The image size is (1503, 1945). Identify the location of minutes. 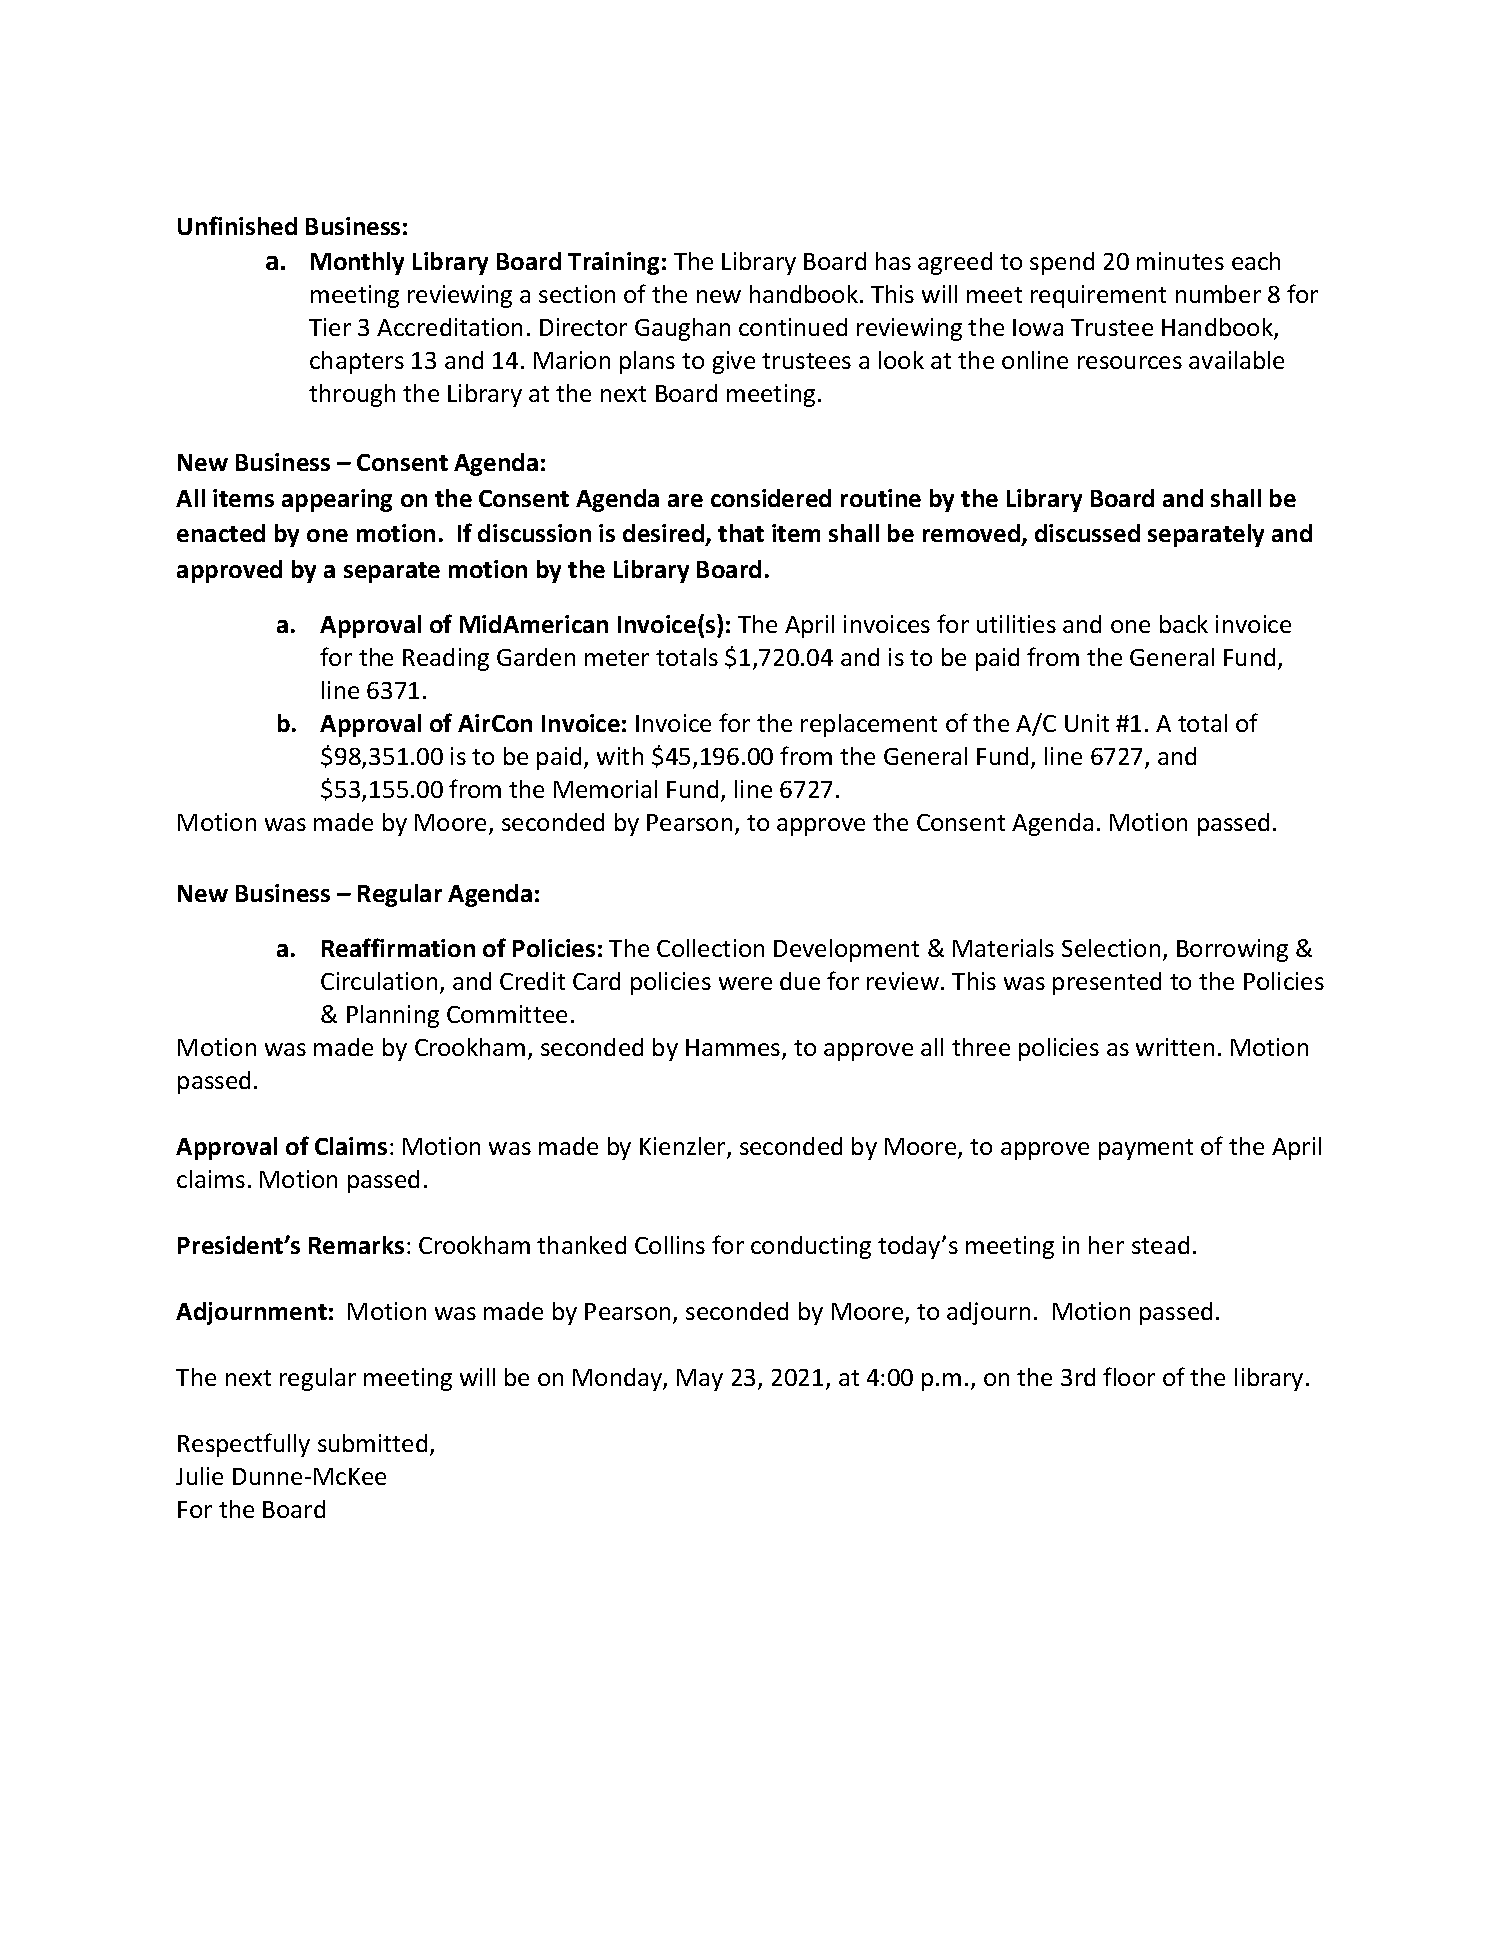
(1180, 261).
